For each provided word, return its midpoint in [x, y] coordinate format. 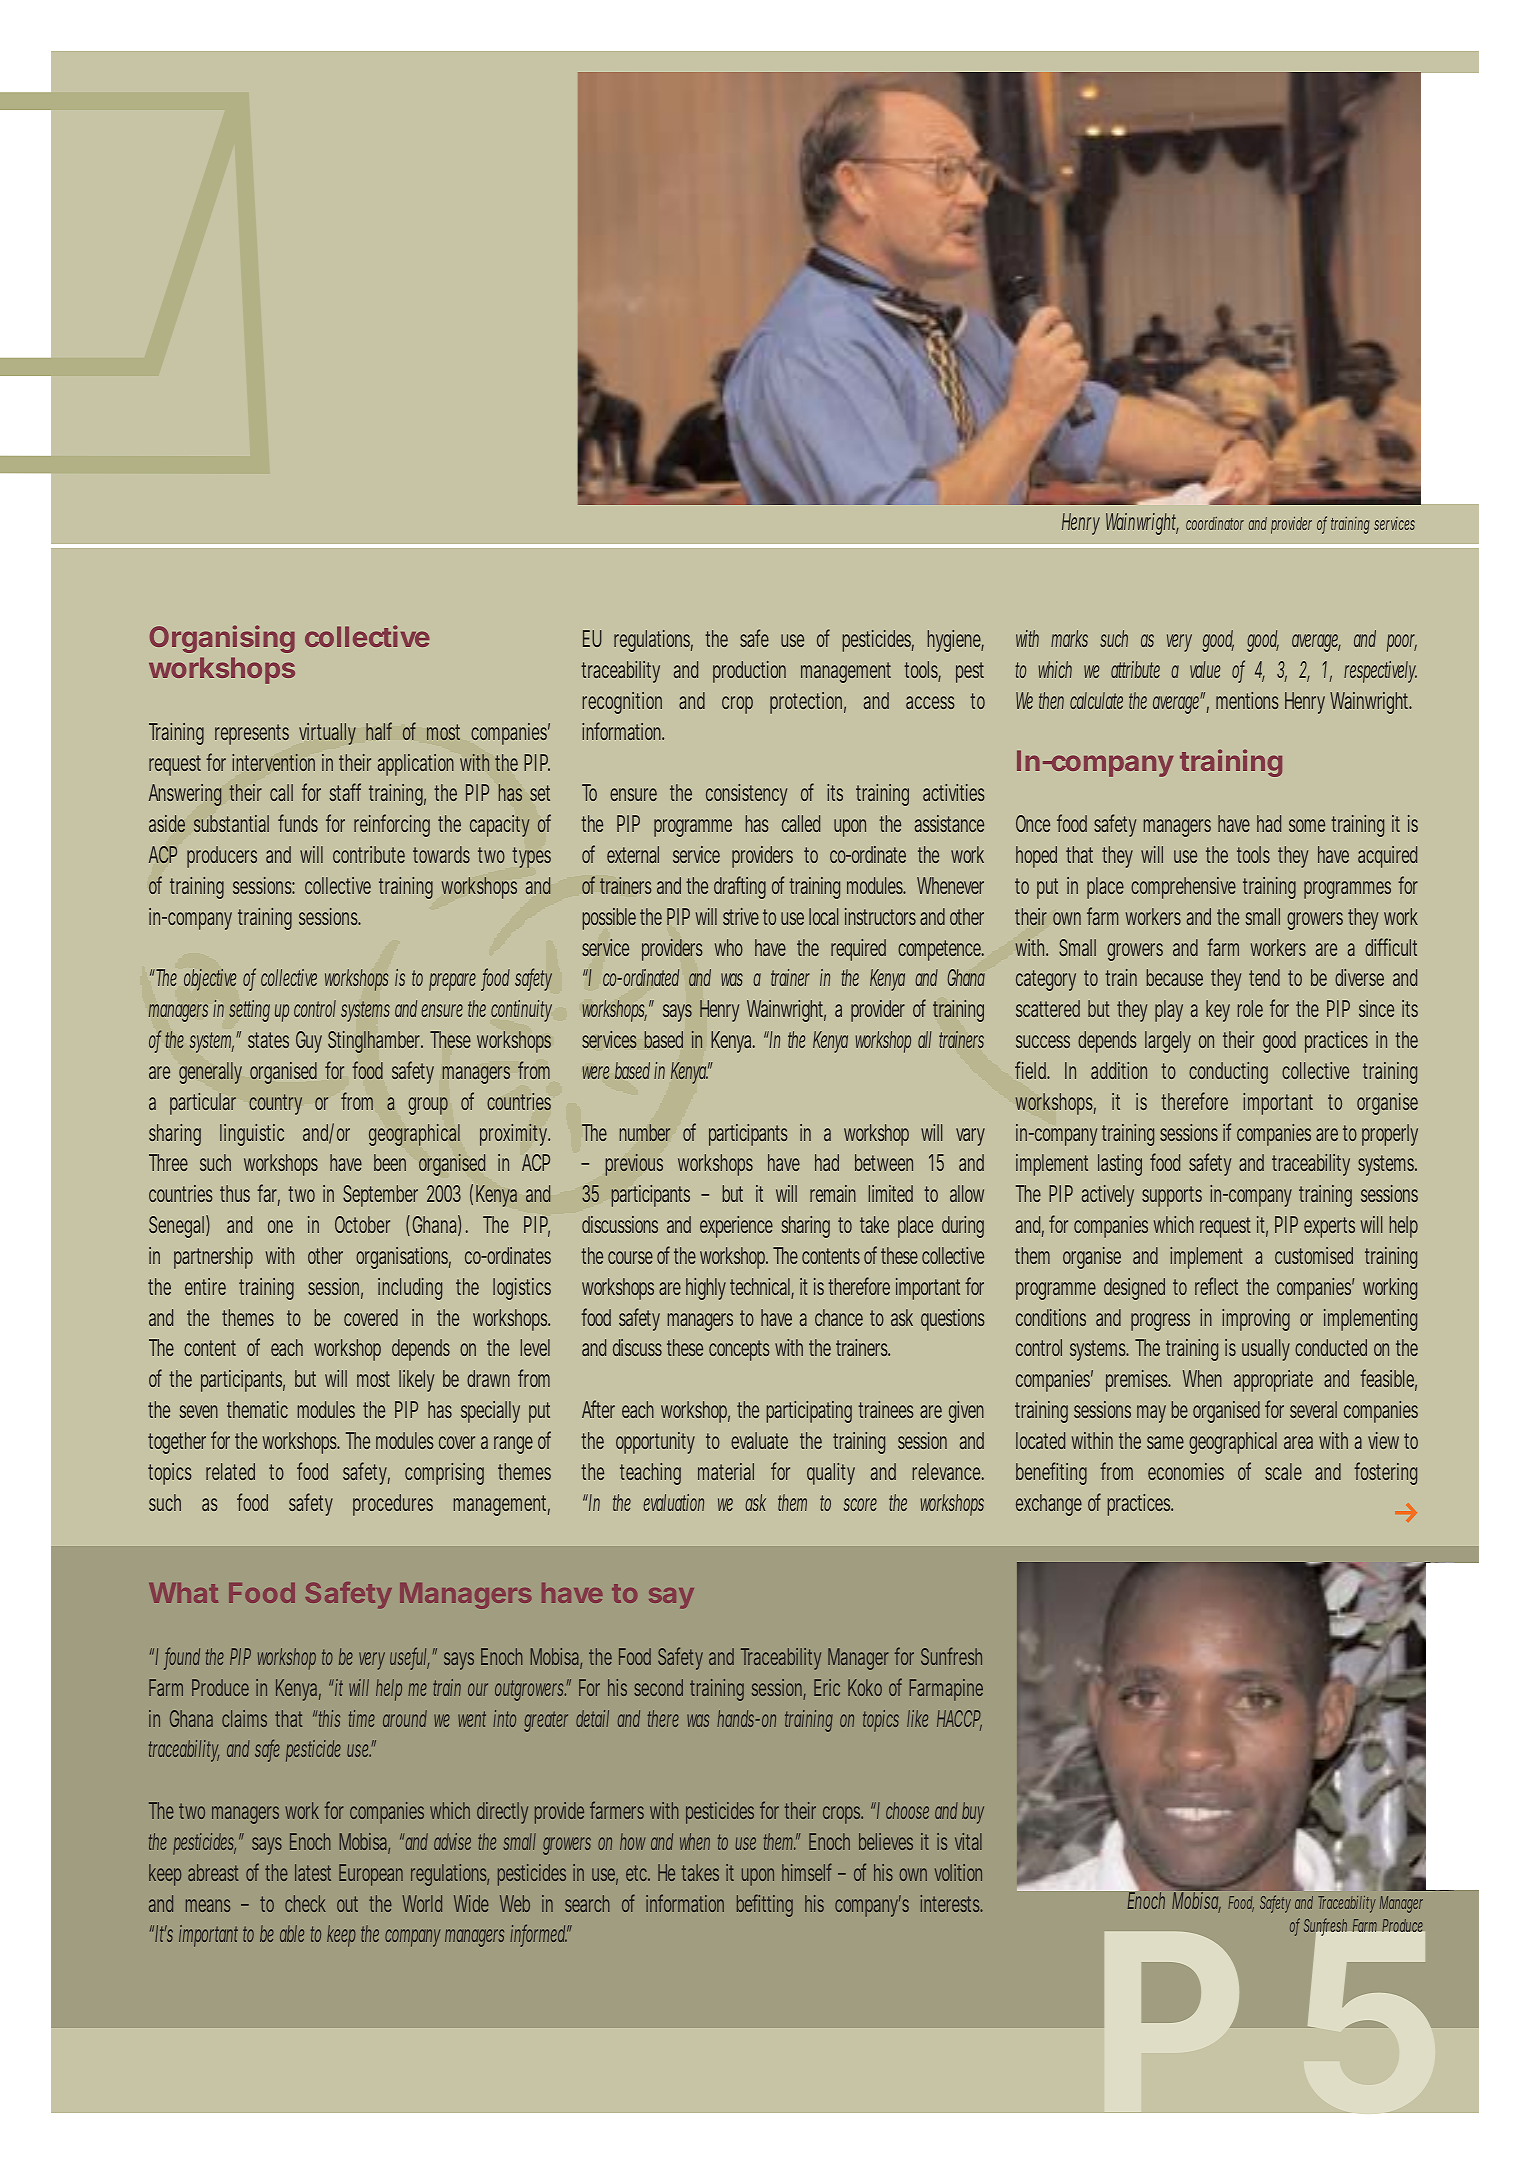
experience [736, 1227]
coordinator [1215, 523]
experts [1329, 1227]
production [749, 672]
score [860, 1504]
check [305, 1903]
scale [1283, 1471]
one [280, 1226]
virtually [327, 734]
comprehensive [1183, 888]
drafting [740, 887]
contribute [369, 854]
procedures [393, 1505]
